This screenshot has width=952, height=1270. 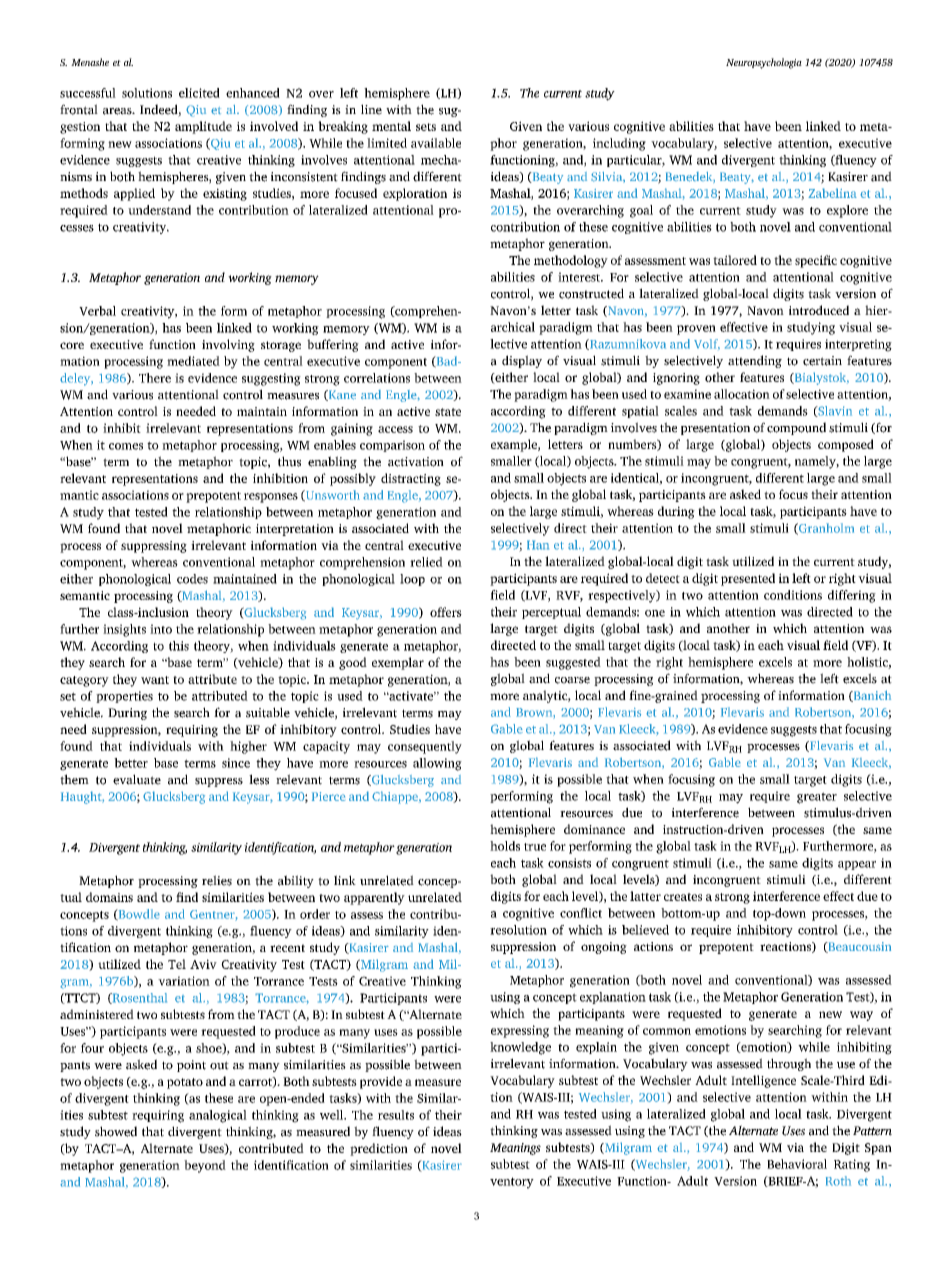 I want to click on amplitude, so click(x=203, y=127).
